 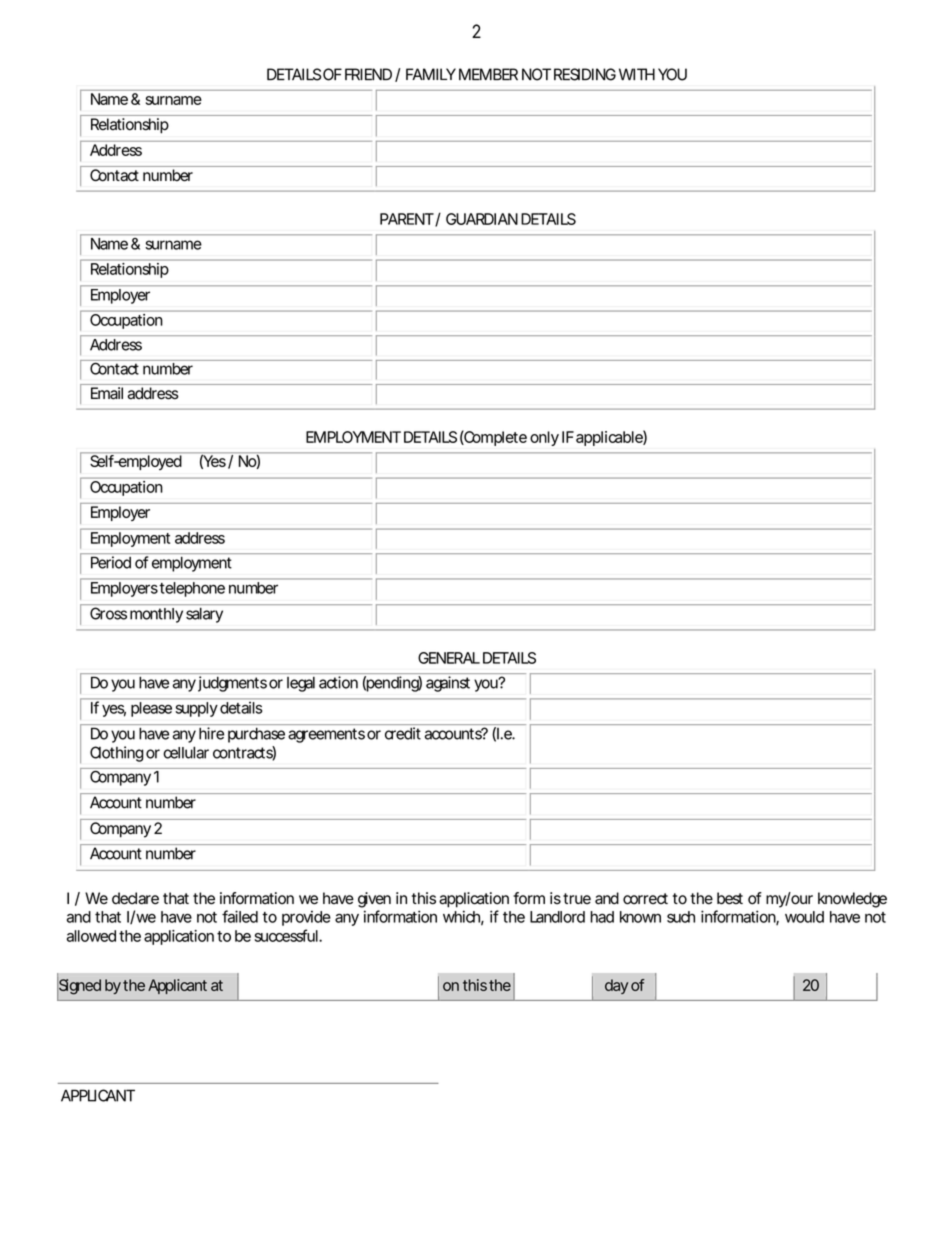 I want to click on GENERAL, so click(x=449, y=658).
